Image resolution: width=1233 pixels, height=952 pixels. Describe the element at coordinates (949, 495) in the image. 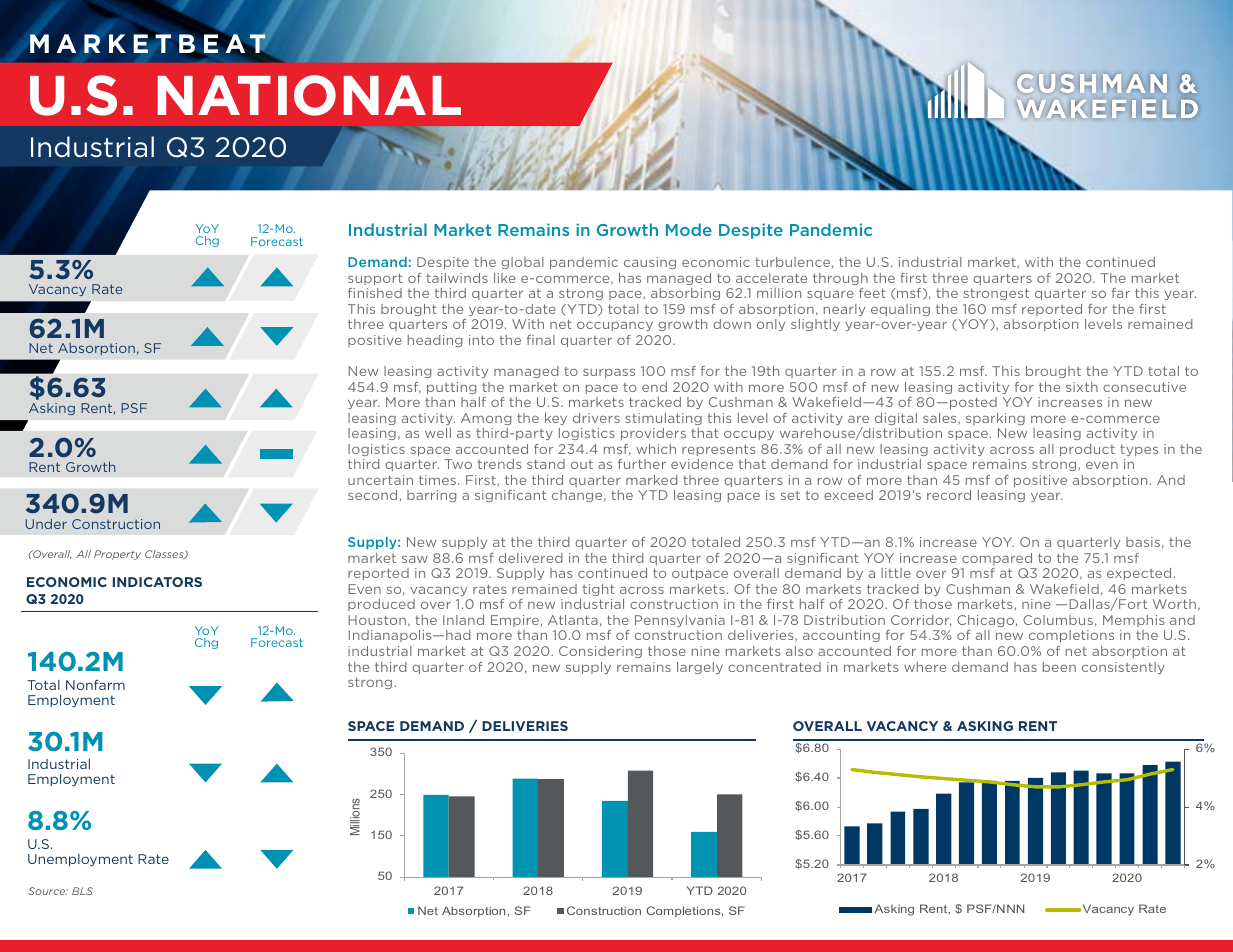

I see `record` at that location.
